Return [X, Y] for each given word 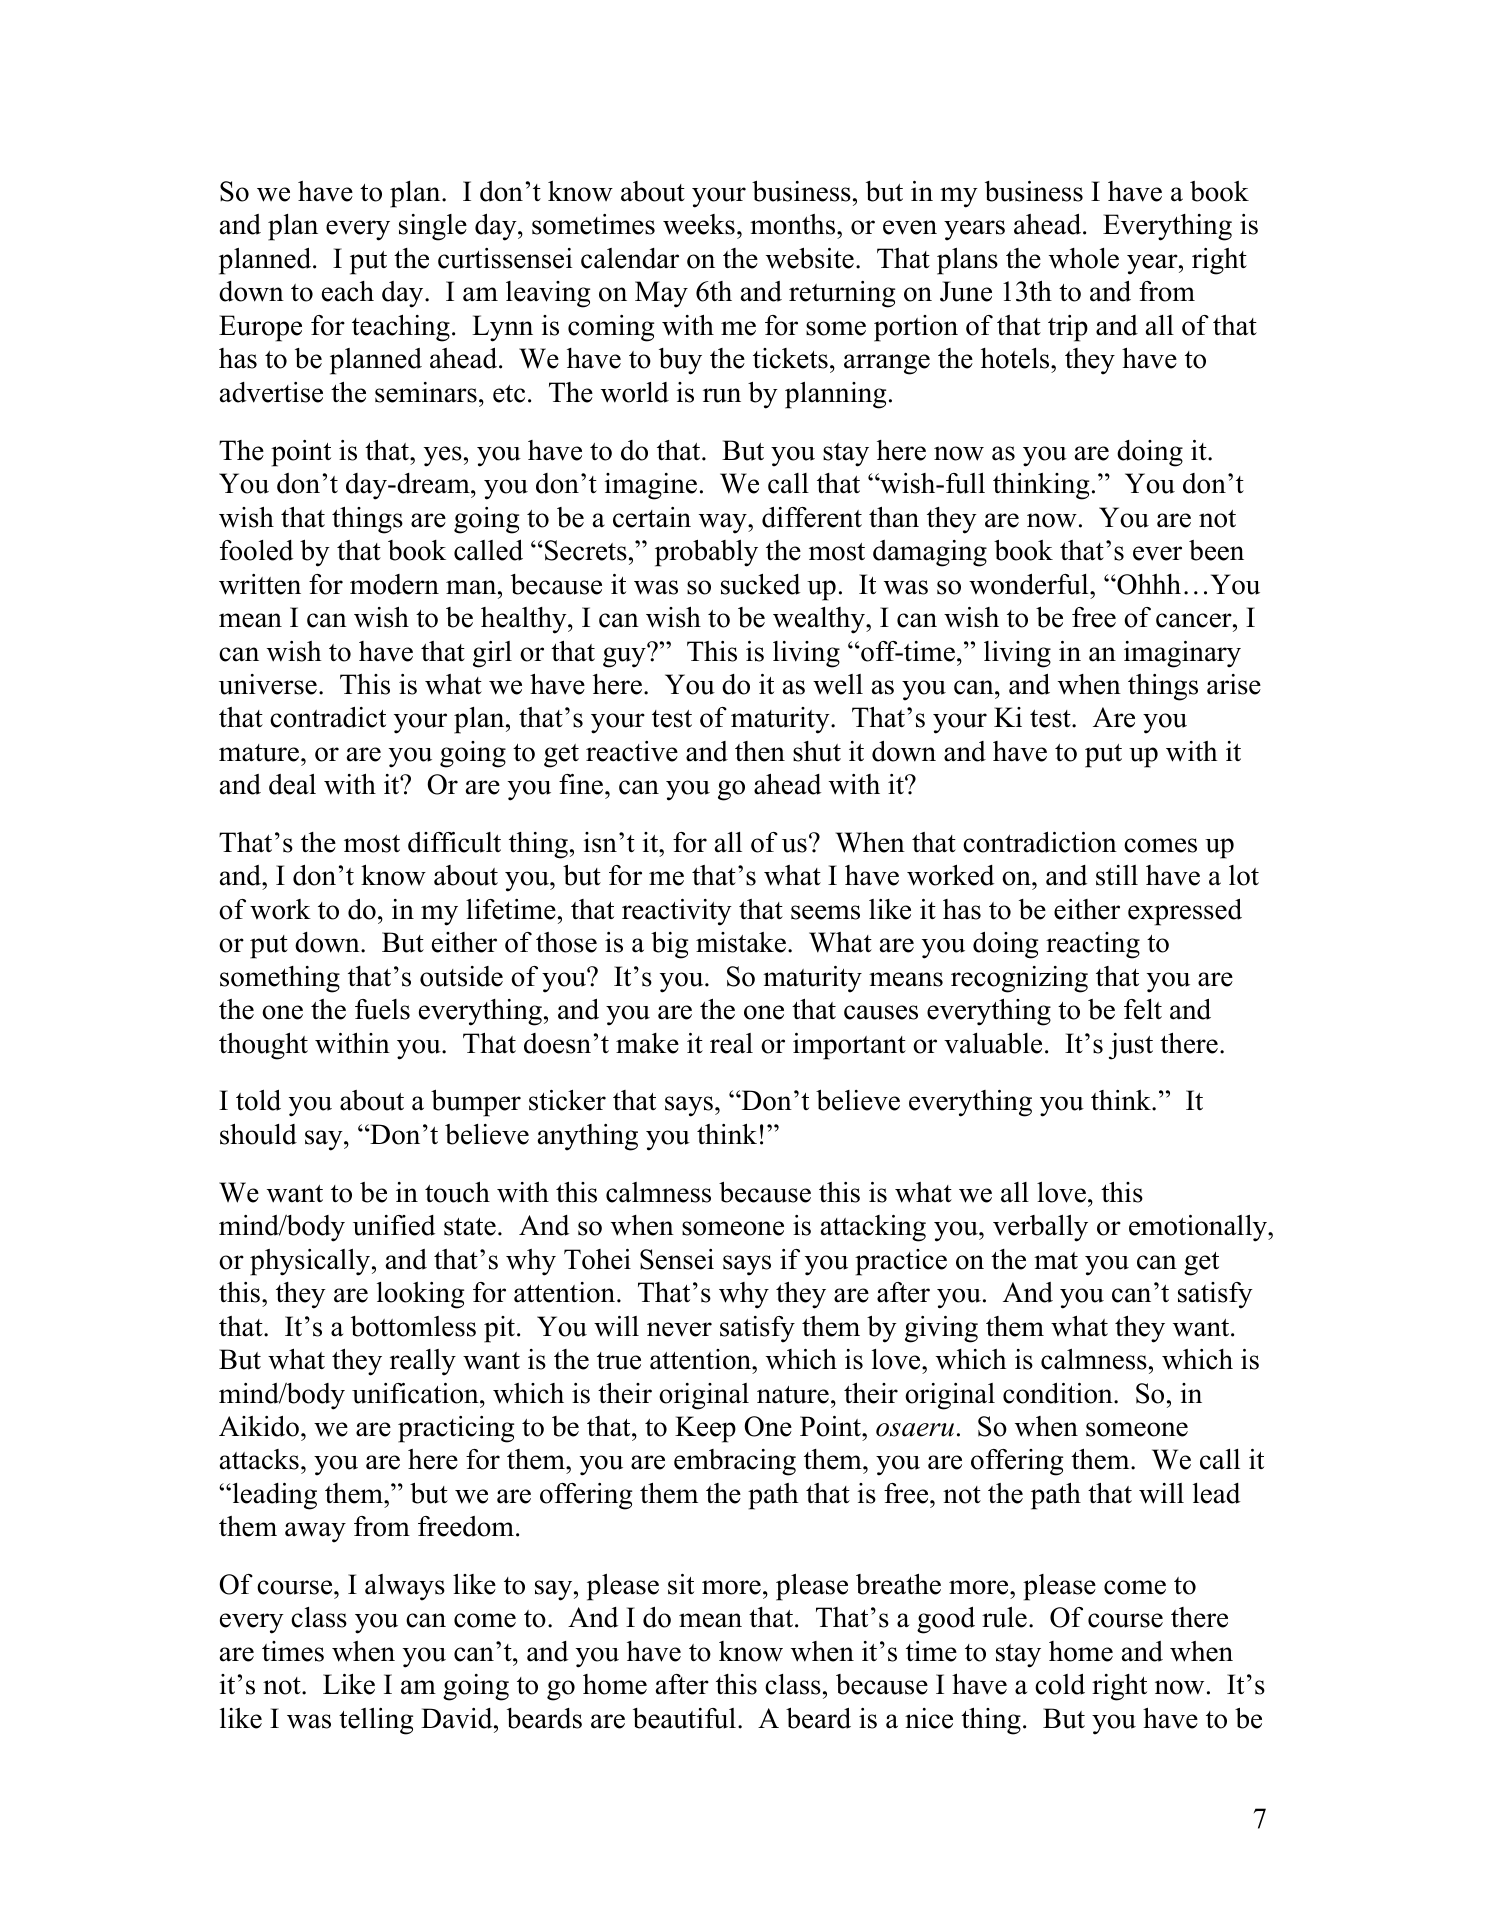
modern [394, 584]
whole [1084, 258]
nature [793, 1395]
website [810, 258]
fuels [382, 1009]
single [433, 227]
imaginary [1182, 654]
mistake [741, 942]
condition [1059, 1393]
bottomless [413, 1326]
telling [376, 1721]
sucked [760, 584]
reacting [1093, 945]
